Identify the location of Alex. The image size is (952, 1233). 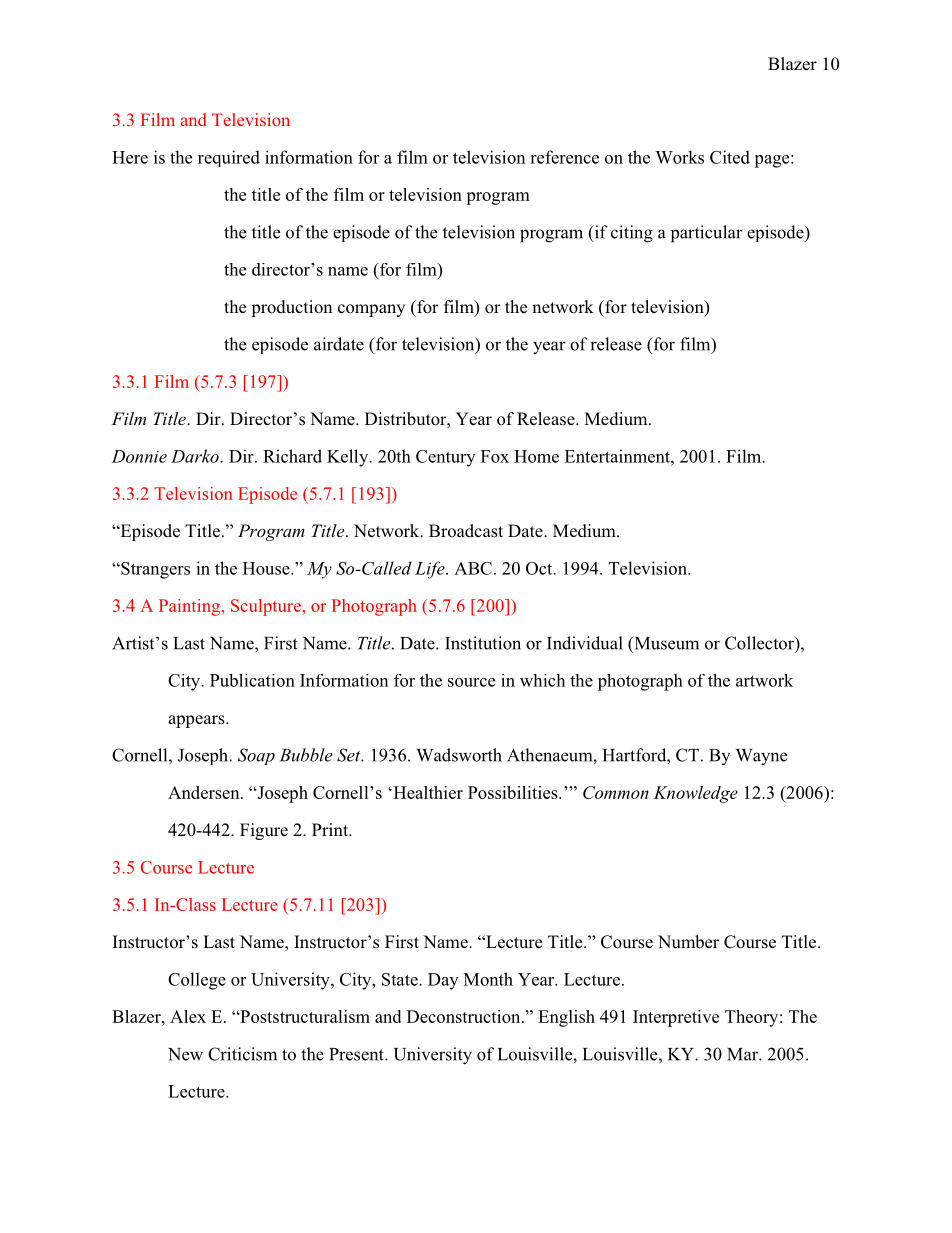
(188, 1016).
